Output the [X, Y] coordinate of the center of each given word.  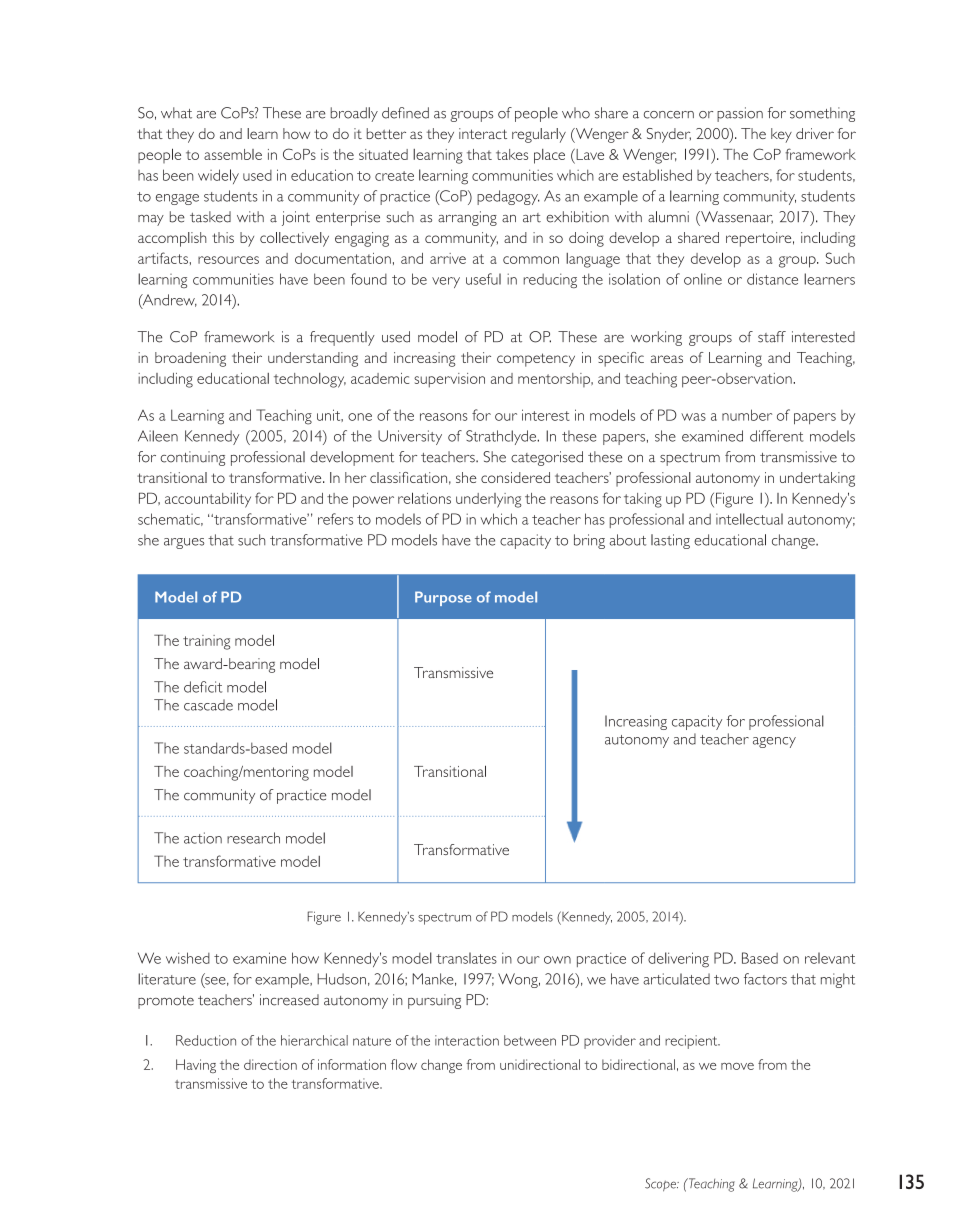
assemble [233, 154]
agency [774, 742]
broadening [190, 359]
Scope [661, 1184]
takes [512, 154]
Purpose [443, 598]
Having [196, 1066]
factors [765, 979]
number [747, 415]
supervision [449, 380]
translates [466, 958]
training [207, 642]
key [781, 135]
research [253, 838]
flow [404, 1064]
